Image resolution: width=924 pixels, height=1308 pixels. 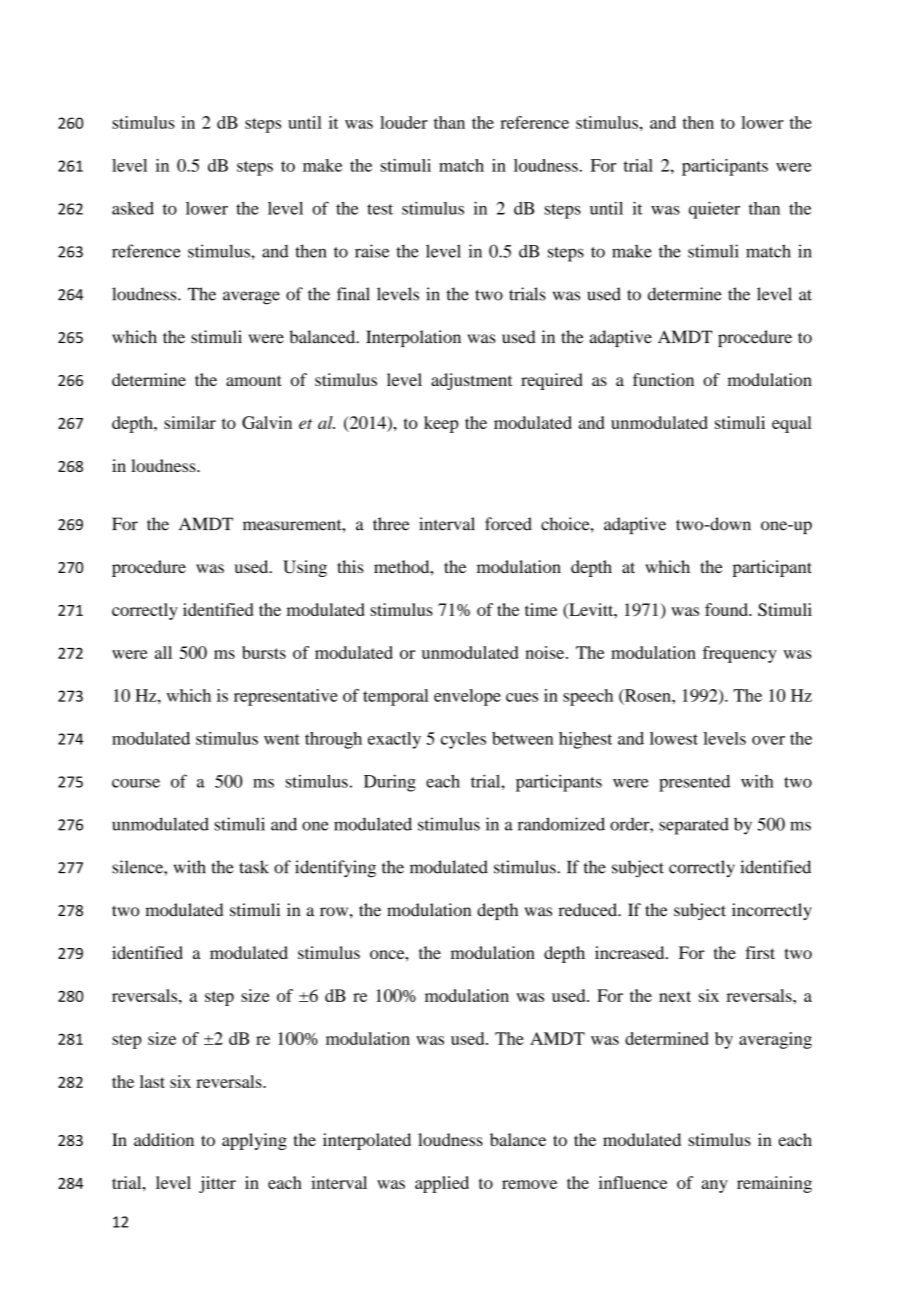 I want to click on louder, so click(x=404, y=122).
